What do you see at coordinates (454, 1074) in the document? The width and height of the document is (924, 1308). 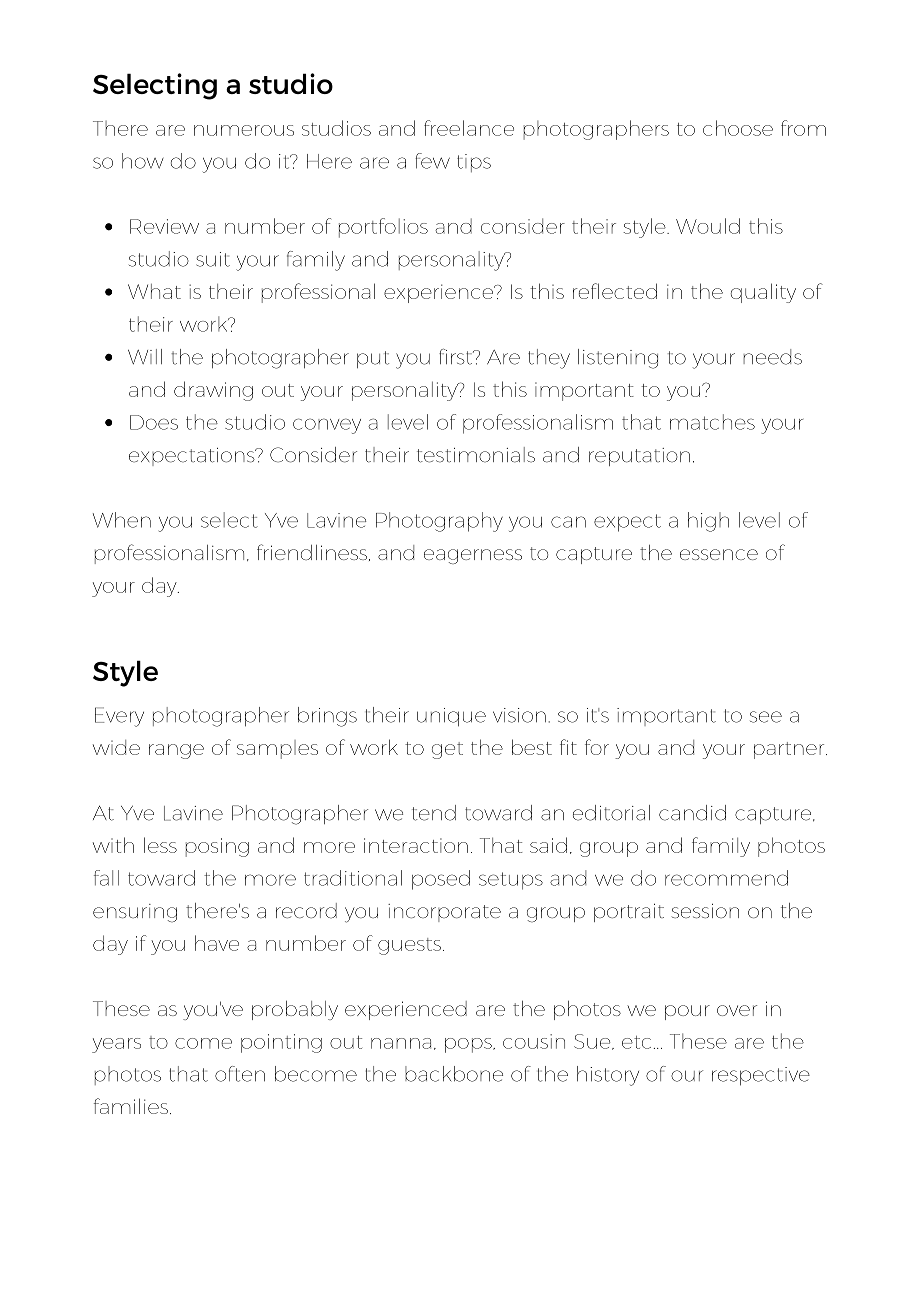 I see `backbone` at bounding box center [454, 1074].
